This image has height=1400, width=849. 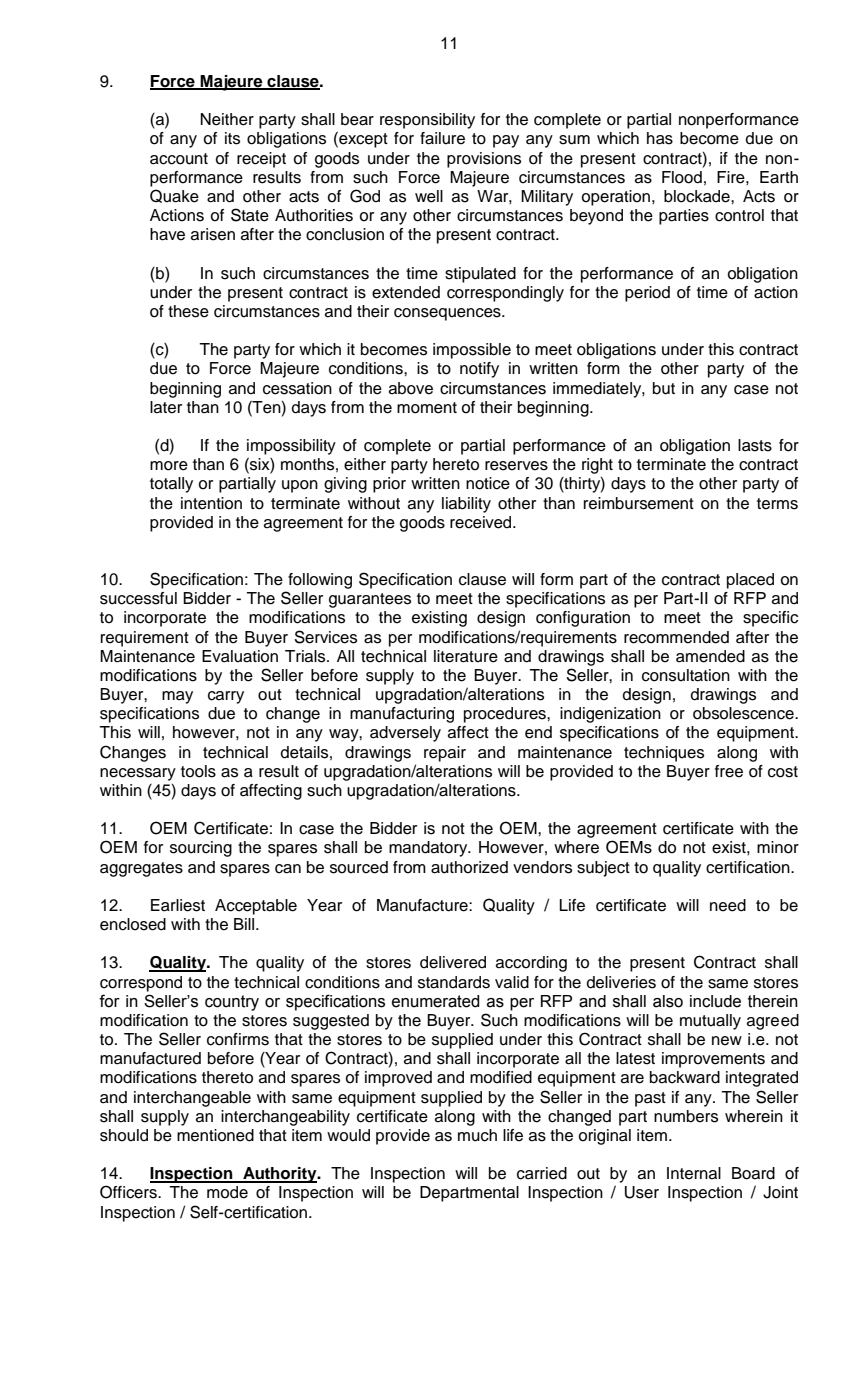 I want to click on account, so click(x=179, y=159).
